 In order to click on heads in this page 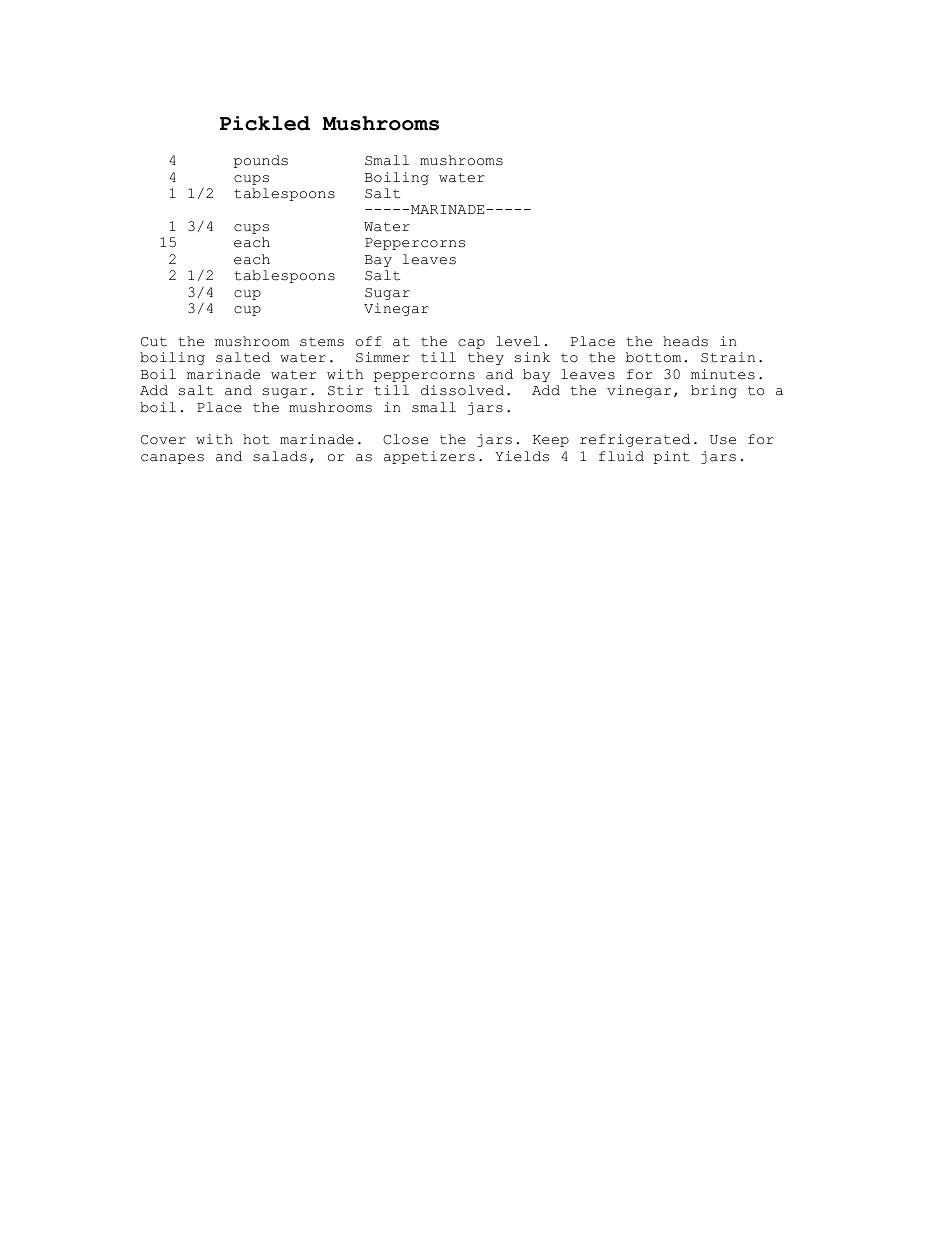, I will do `click(685, 341)`.
